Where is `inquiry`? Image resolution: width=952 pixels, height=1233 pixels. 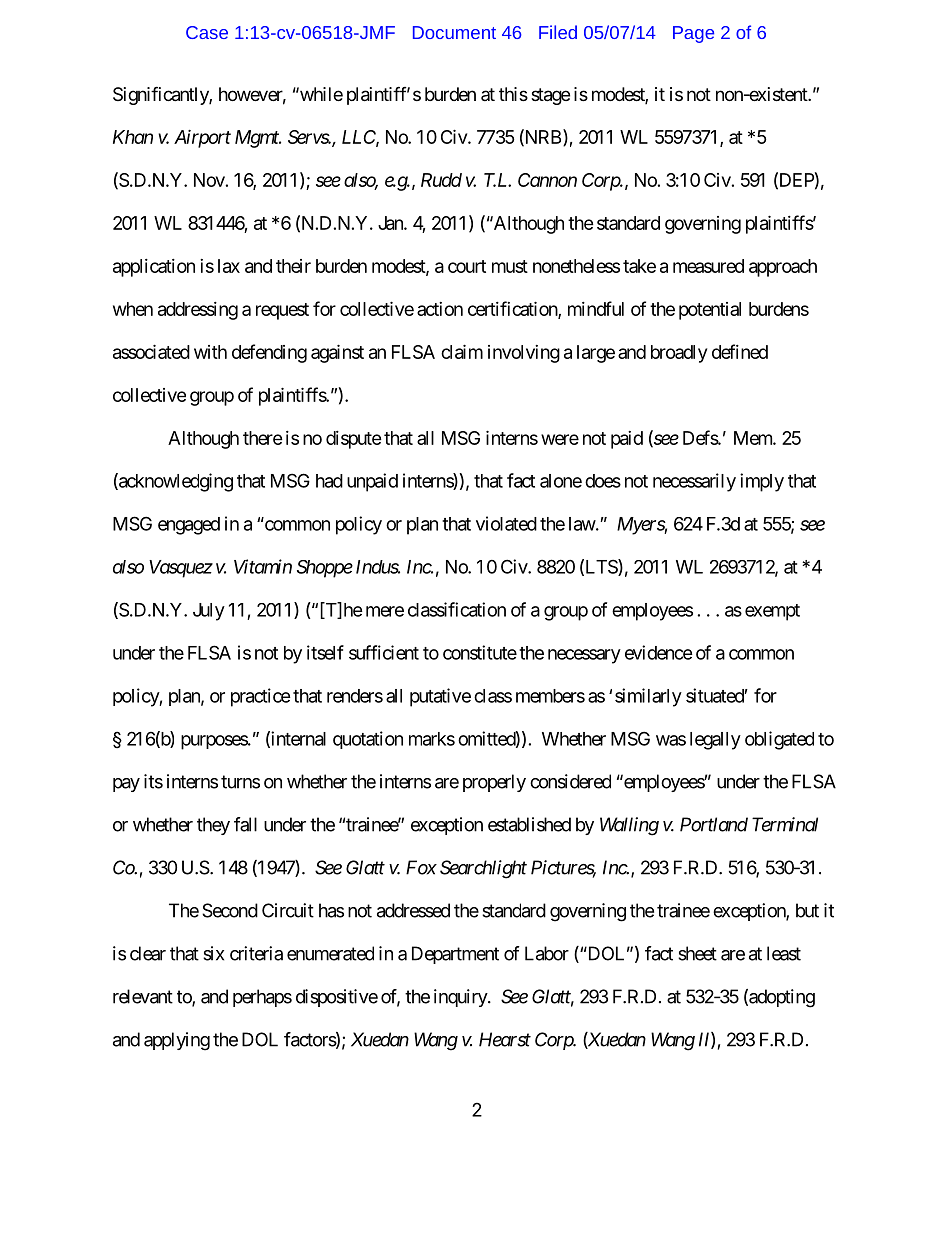 inquiry is located at coordinates (461, 998).
